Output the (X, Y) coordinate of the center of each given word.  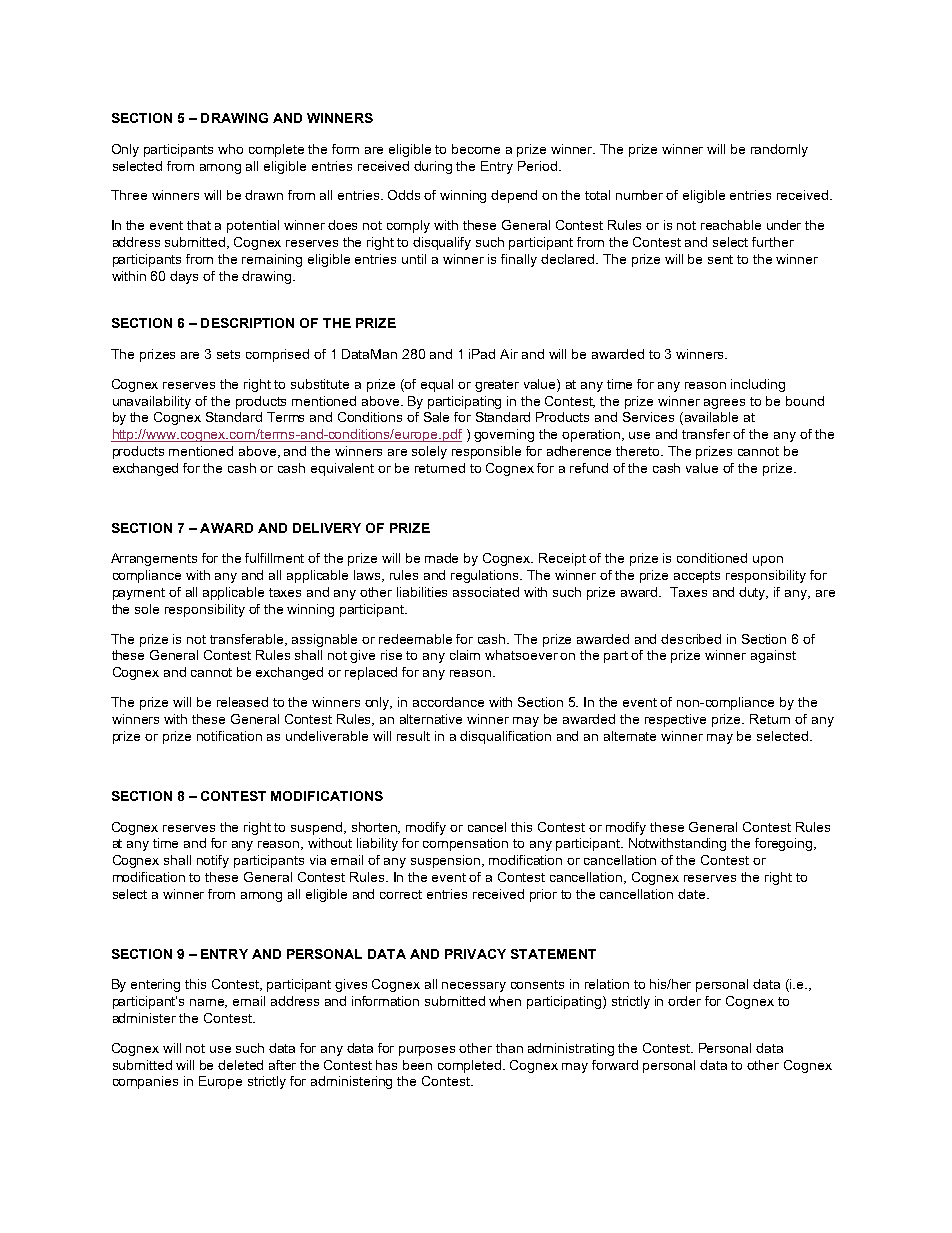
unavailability (152, 402)
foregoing (785, 844)
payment (139, 594)
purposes (427, 1051)
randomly (779, 150)
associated (486, 592)
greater (497, 386)
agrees (724, 404)
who (230, 149)
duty (753, 593)
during (433, 167)
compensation (465, 844)
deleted (240, 1065)
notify (213, 861)
